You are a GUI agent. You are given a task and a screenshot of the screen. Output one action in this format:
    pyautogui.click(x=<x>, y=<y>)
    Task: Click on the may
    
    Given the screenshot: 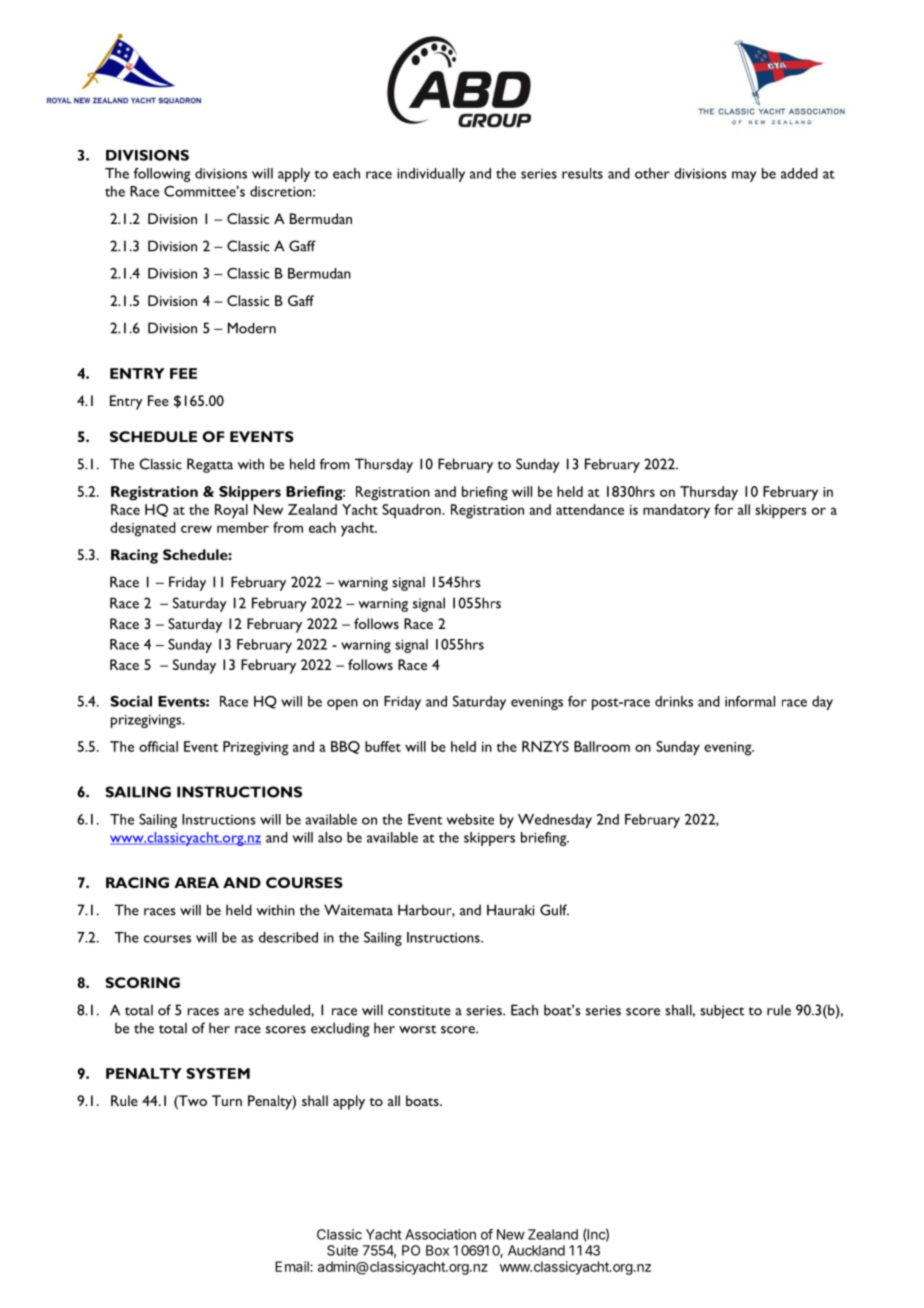 What is the action you would take?
    pyautogui.click(x=744, y=176)
